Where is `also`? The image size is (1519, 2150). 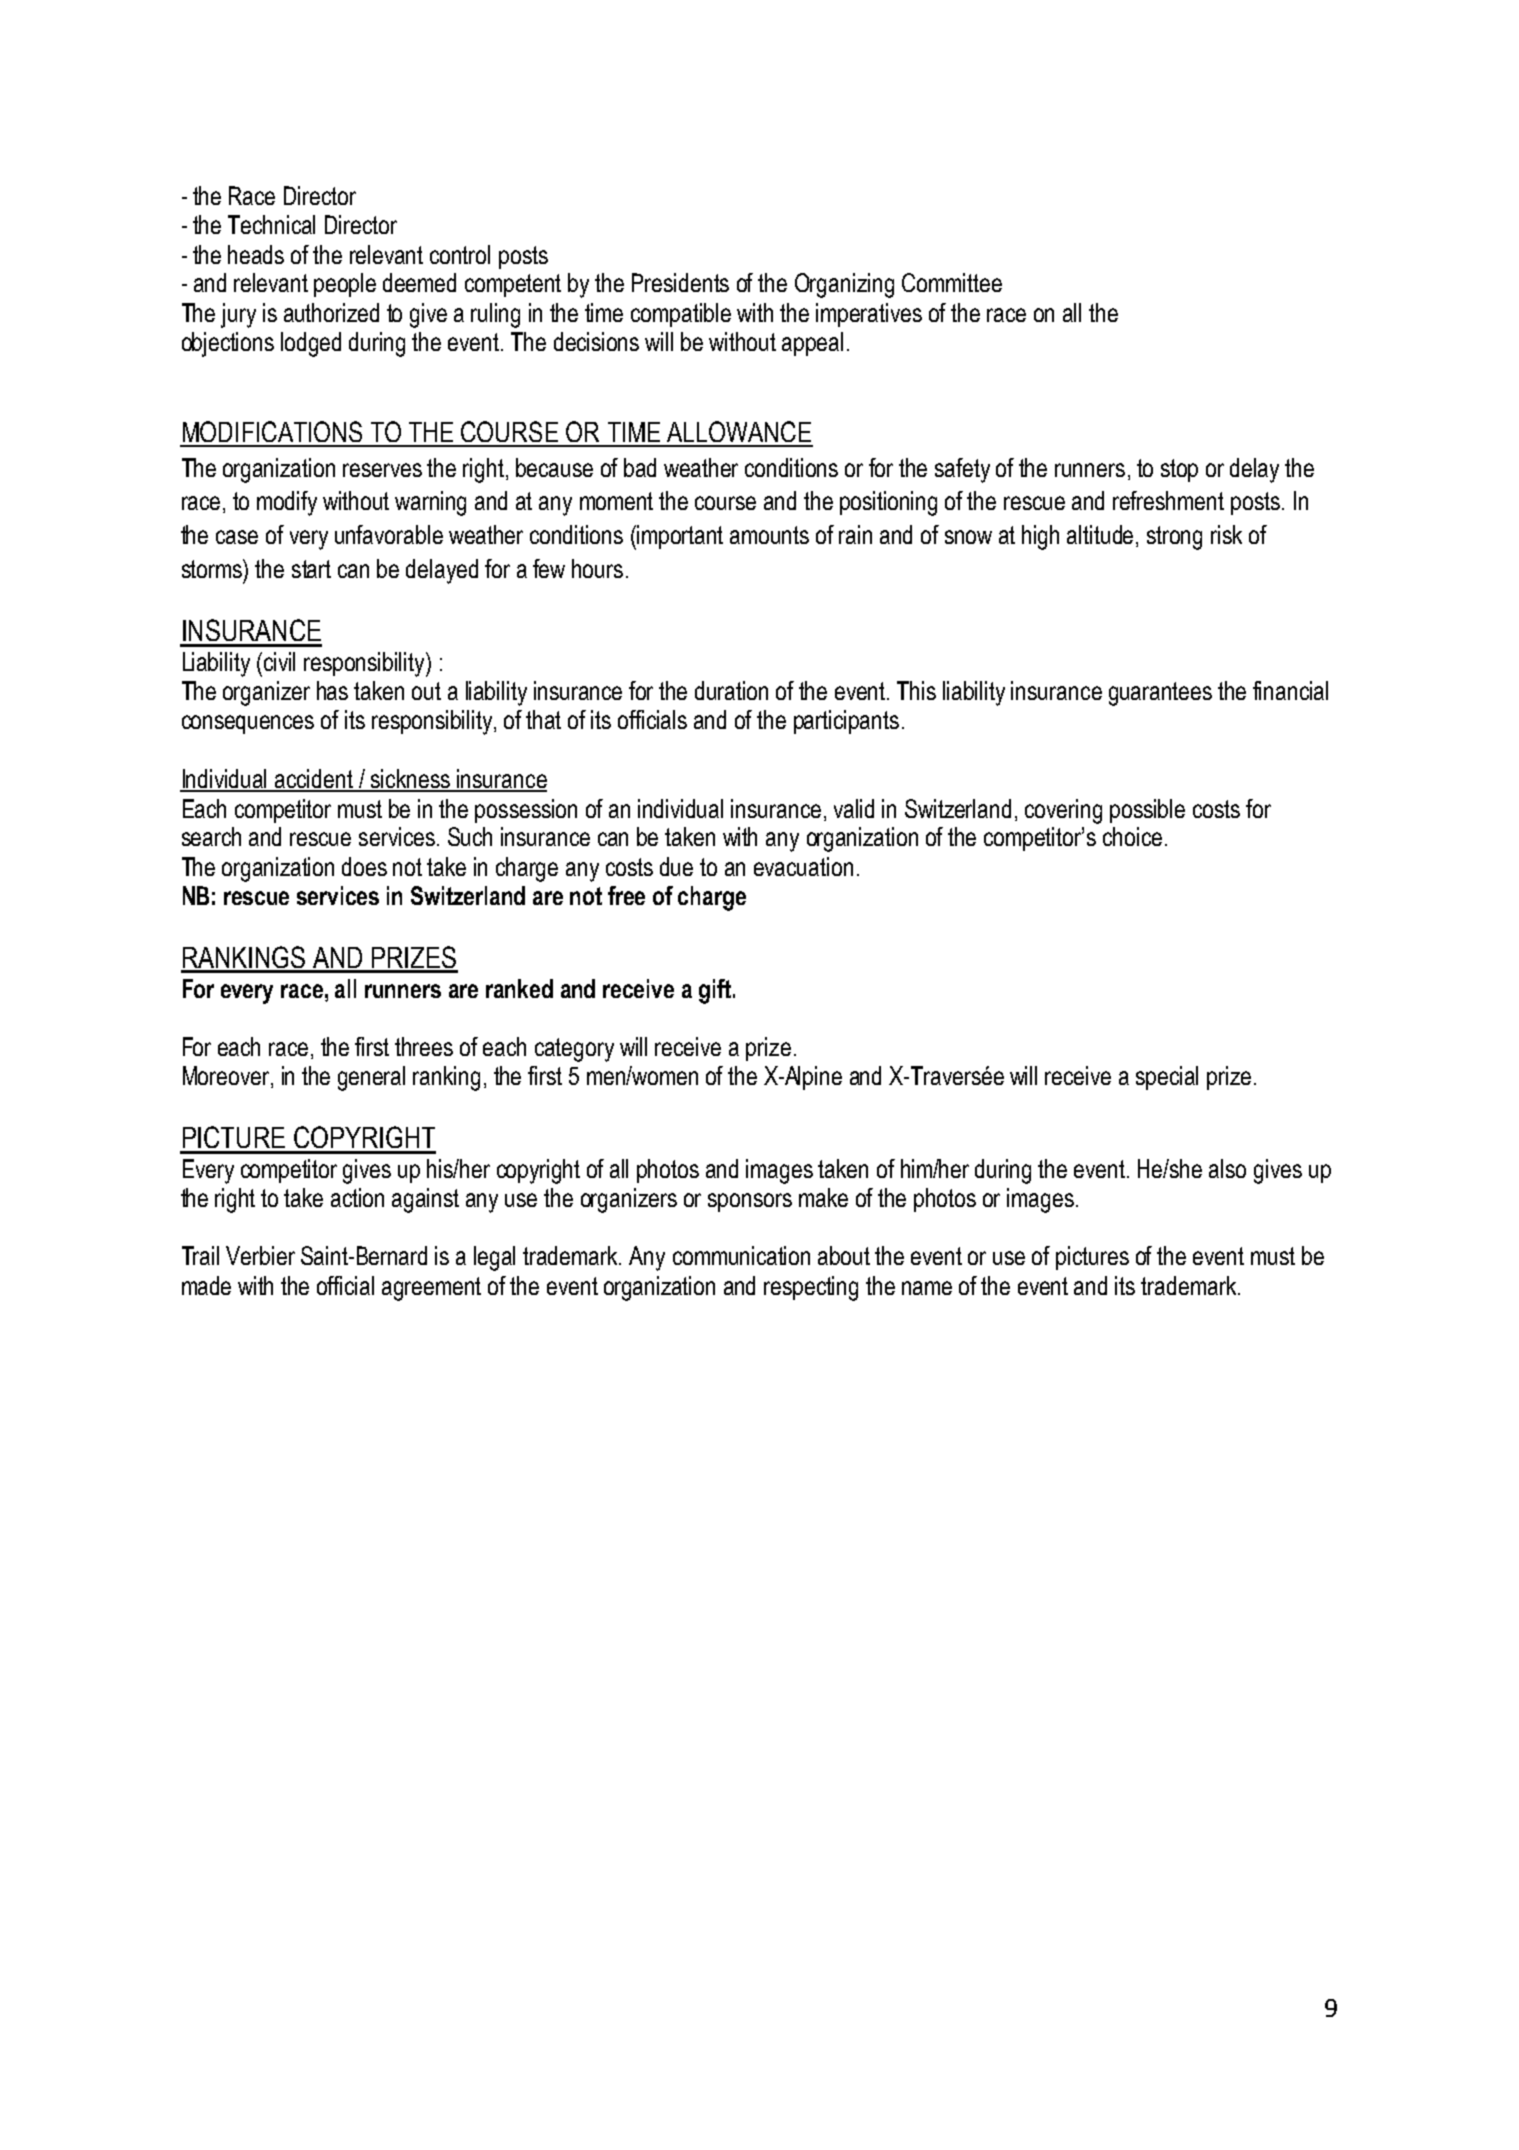 also is located at coordinates (1227, 1168).
